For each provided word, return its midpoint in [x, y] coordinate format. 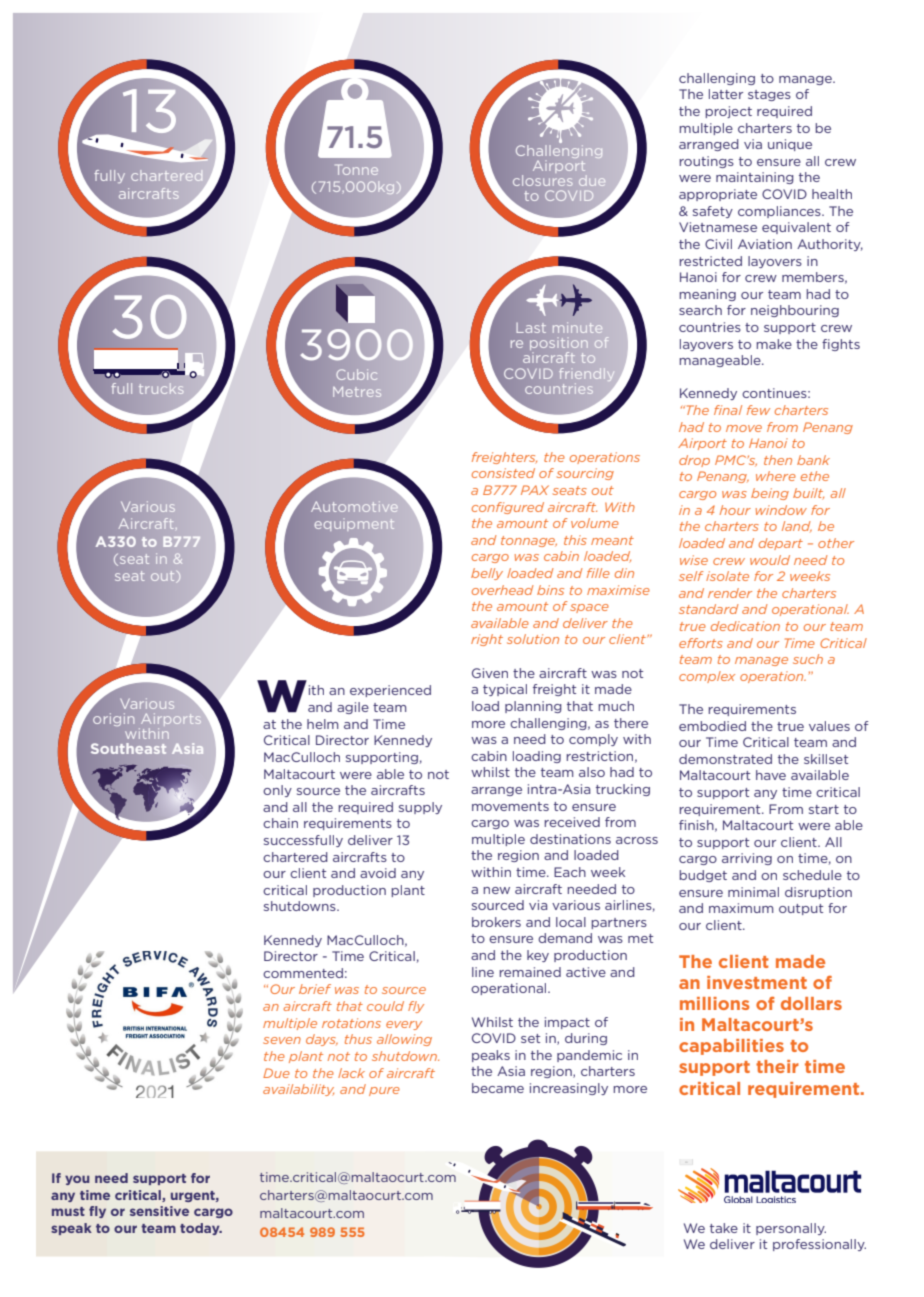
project [728, 112]
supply [420, 808]
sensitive [159, 1211]
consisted [503, 473]
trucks [161, 388]
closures [543, 180]
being [770, 494]
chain [280, 823]
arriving [747, 859]
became [498, 1088]
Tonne [358, 170]
